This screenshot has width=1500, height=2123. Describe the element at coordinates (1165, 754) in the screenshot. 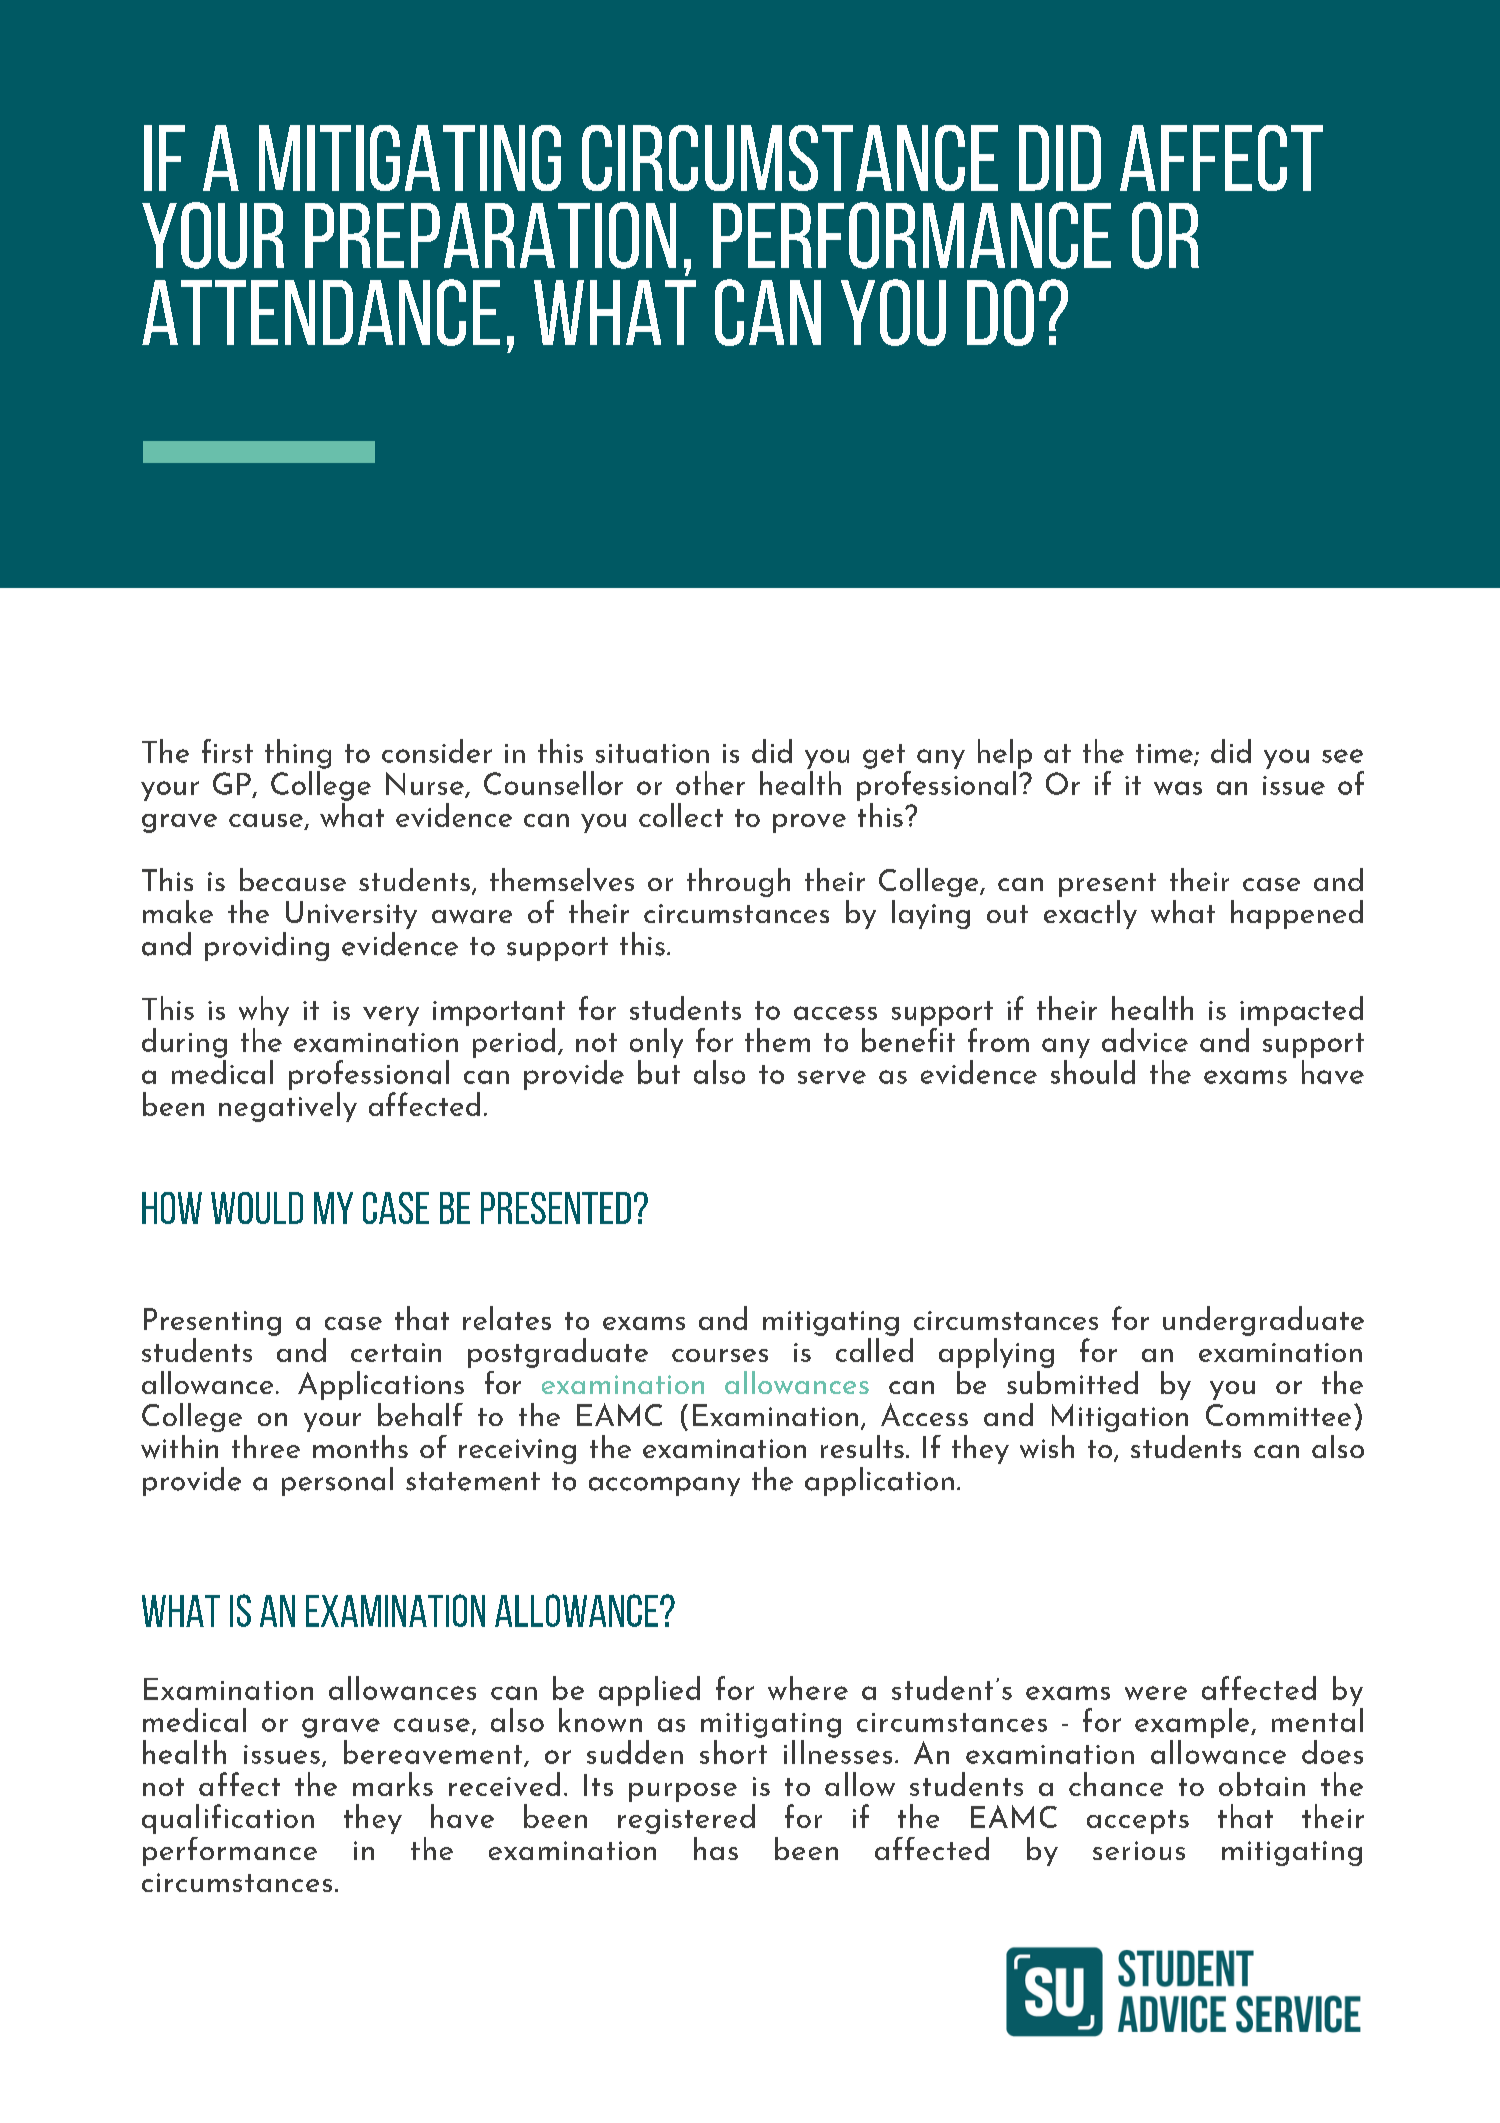

I see `time` at that location.
